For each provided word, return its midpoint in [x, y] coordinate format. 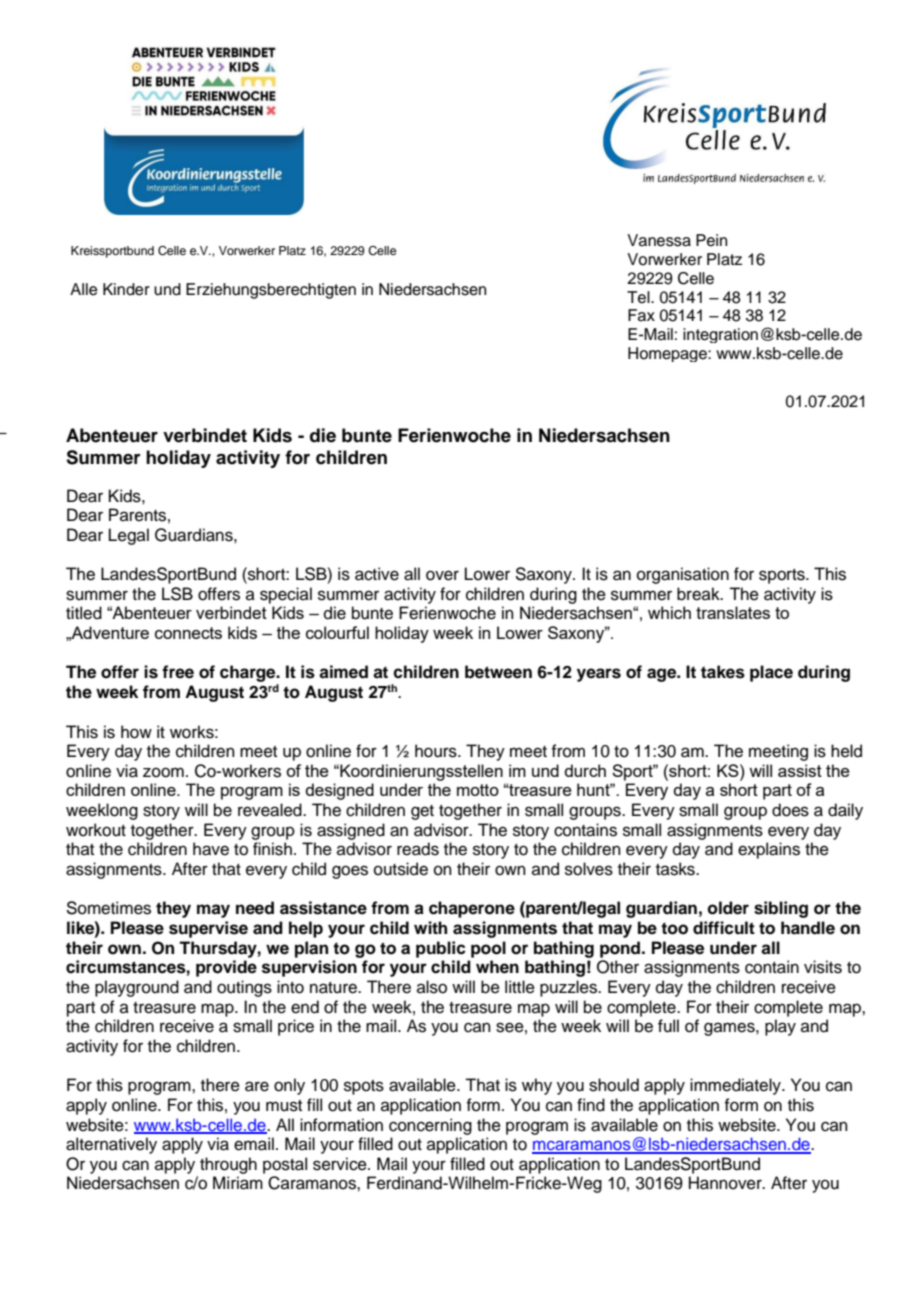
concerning [430, 1126]
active [377, 574]
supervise [208, 929]
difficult [724, 928]
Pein [711, 240]
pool [488, 949]
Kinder [126, 289]
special [286, 595]
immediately [736, 1086]
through [228, 1165]
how [136, 732]
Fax [641, 315]
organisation [683, 575]
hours [437, 751]
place [771, 673]
